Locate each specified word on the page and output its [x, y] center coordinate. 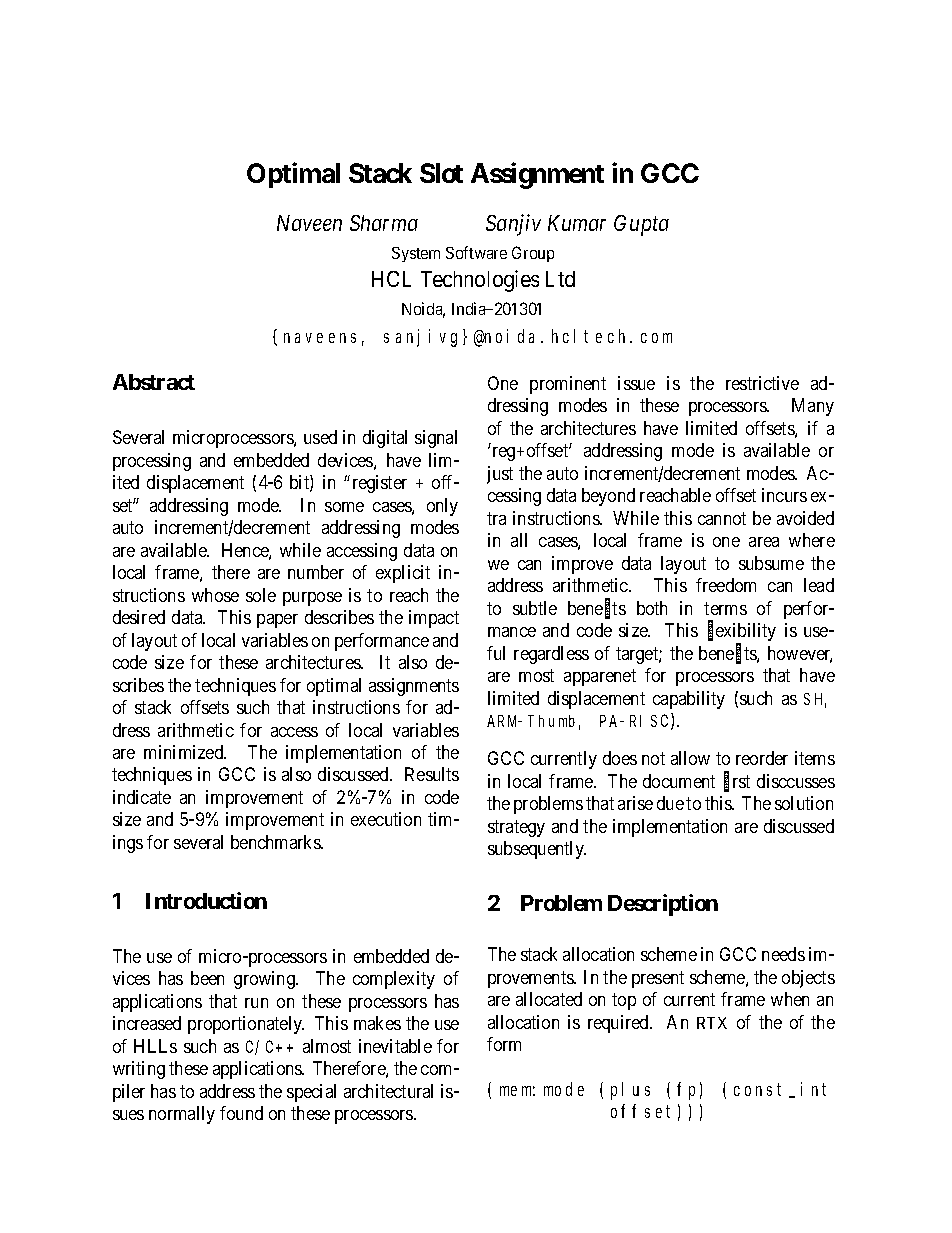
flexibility [742, 633]
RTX [712, 1023]
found [241, 1113]
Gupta [641, 225]
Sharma [384, 223]
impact [434, 619]
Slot [441, 173]
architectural [388, 1091]
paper [277, 621]
